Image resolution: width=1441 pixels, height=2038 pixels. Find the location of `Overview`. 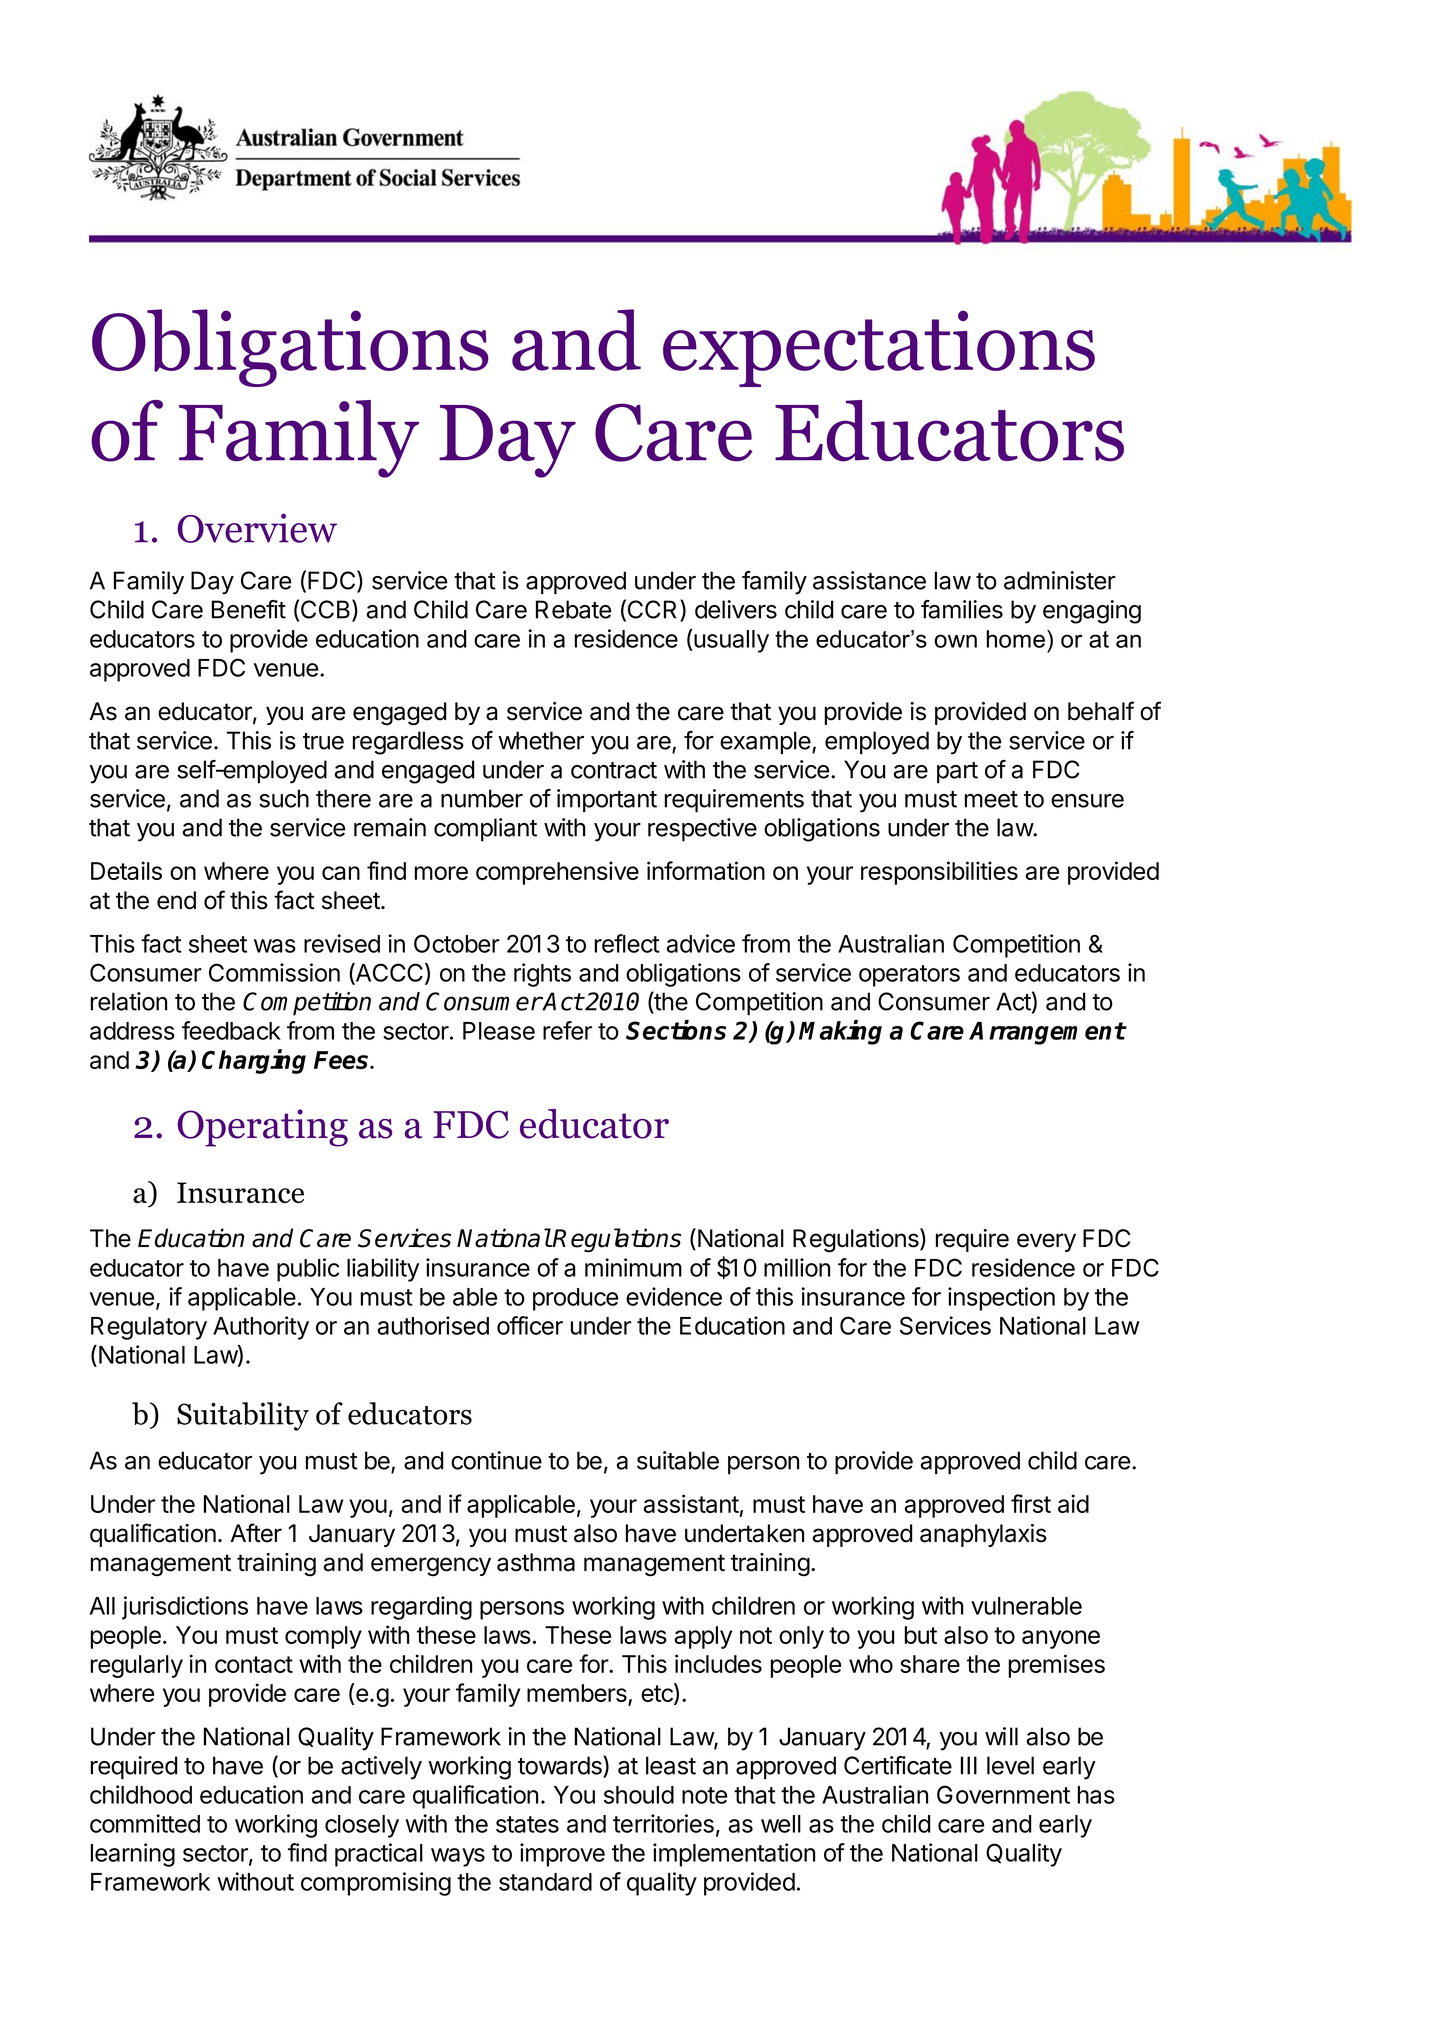

Overview is located at coordinates (257, 528).
